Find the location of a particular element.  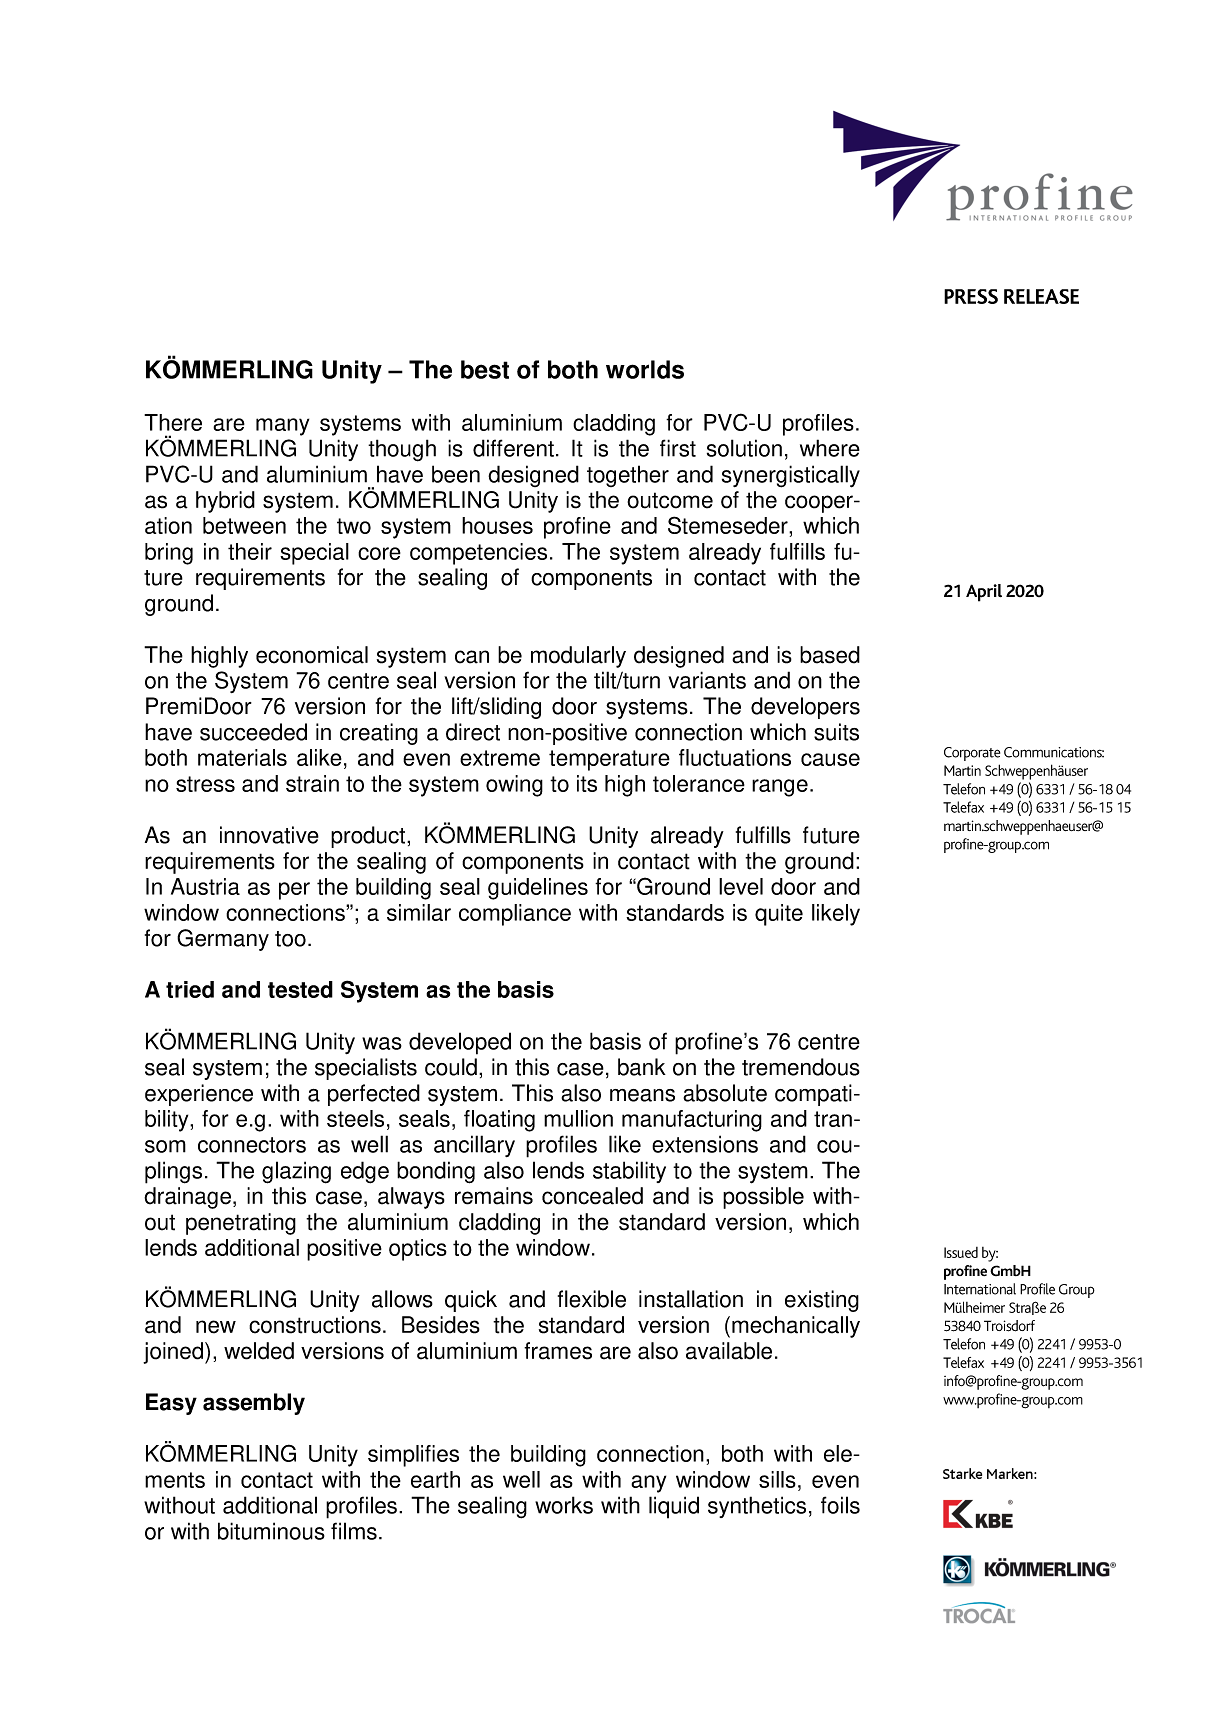

Corporate is located at coordinates (972, 754).
